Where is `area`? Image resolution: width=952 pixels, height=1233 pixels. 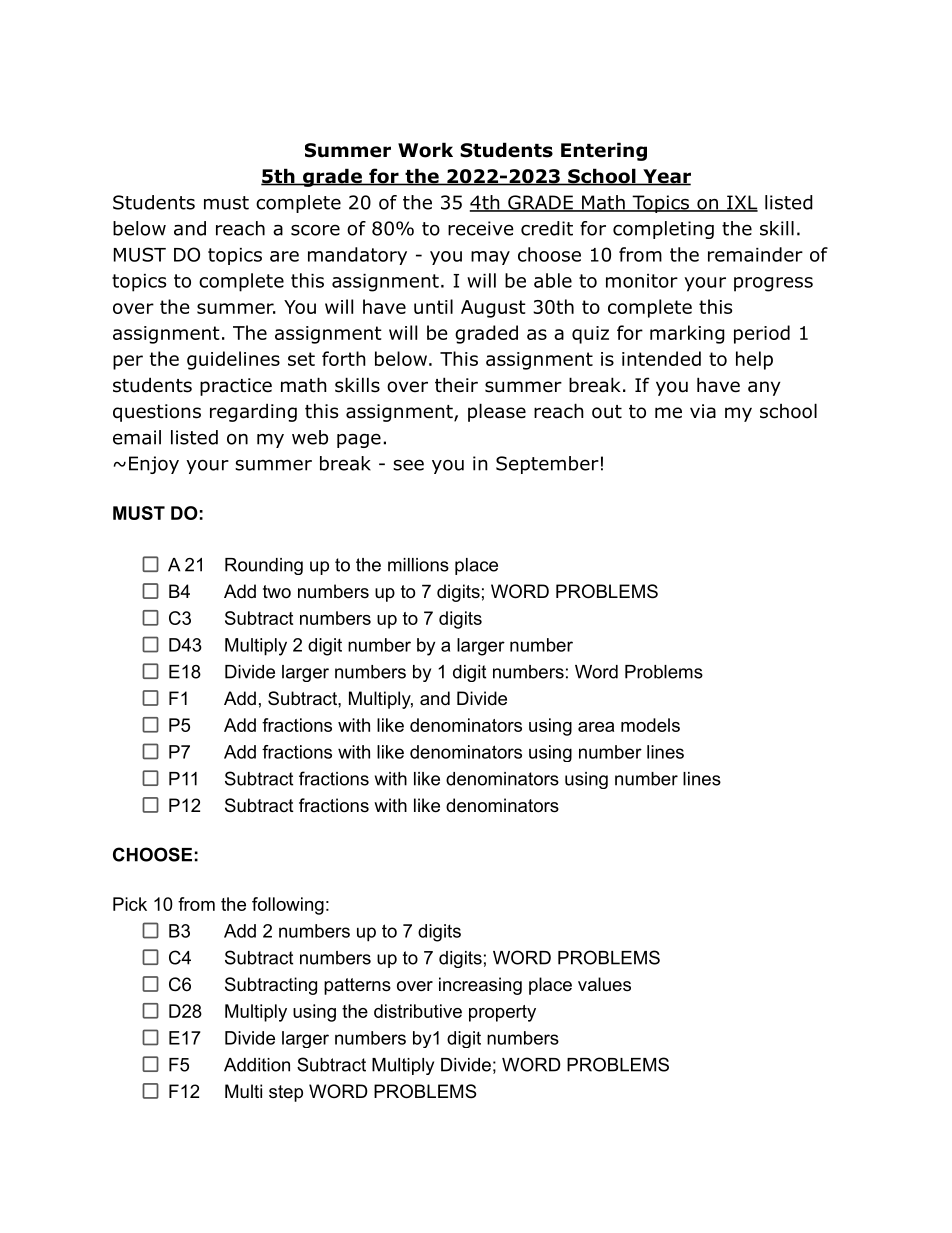
area is located at coordinates (596, 727).
